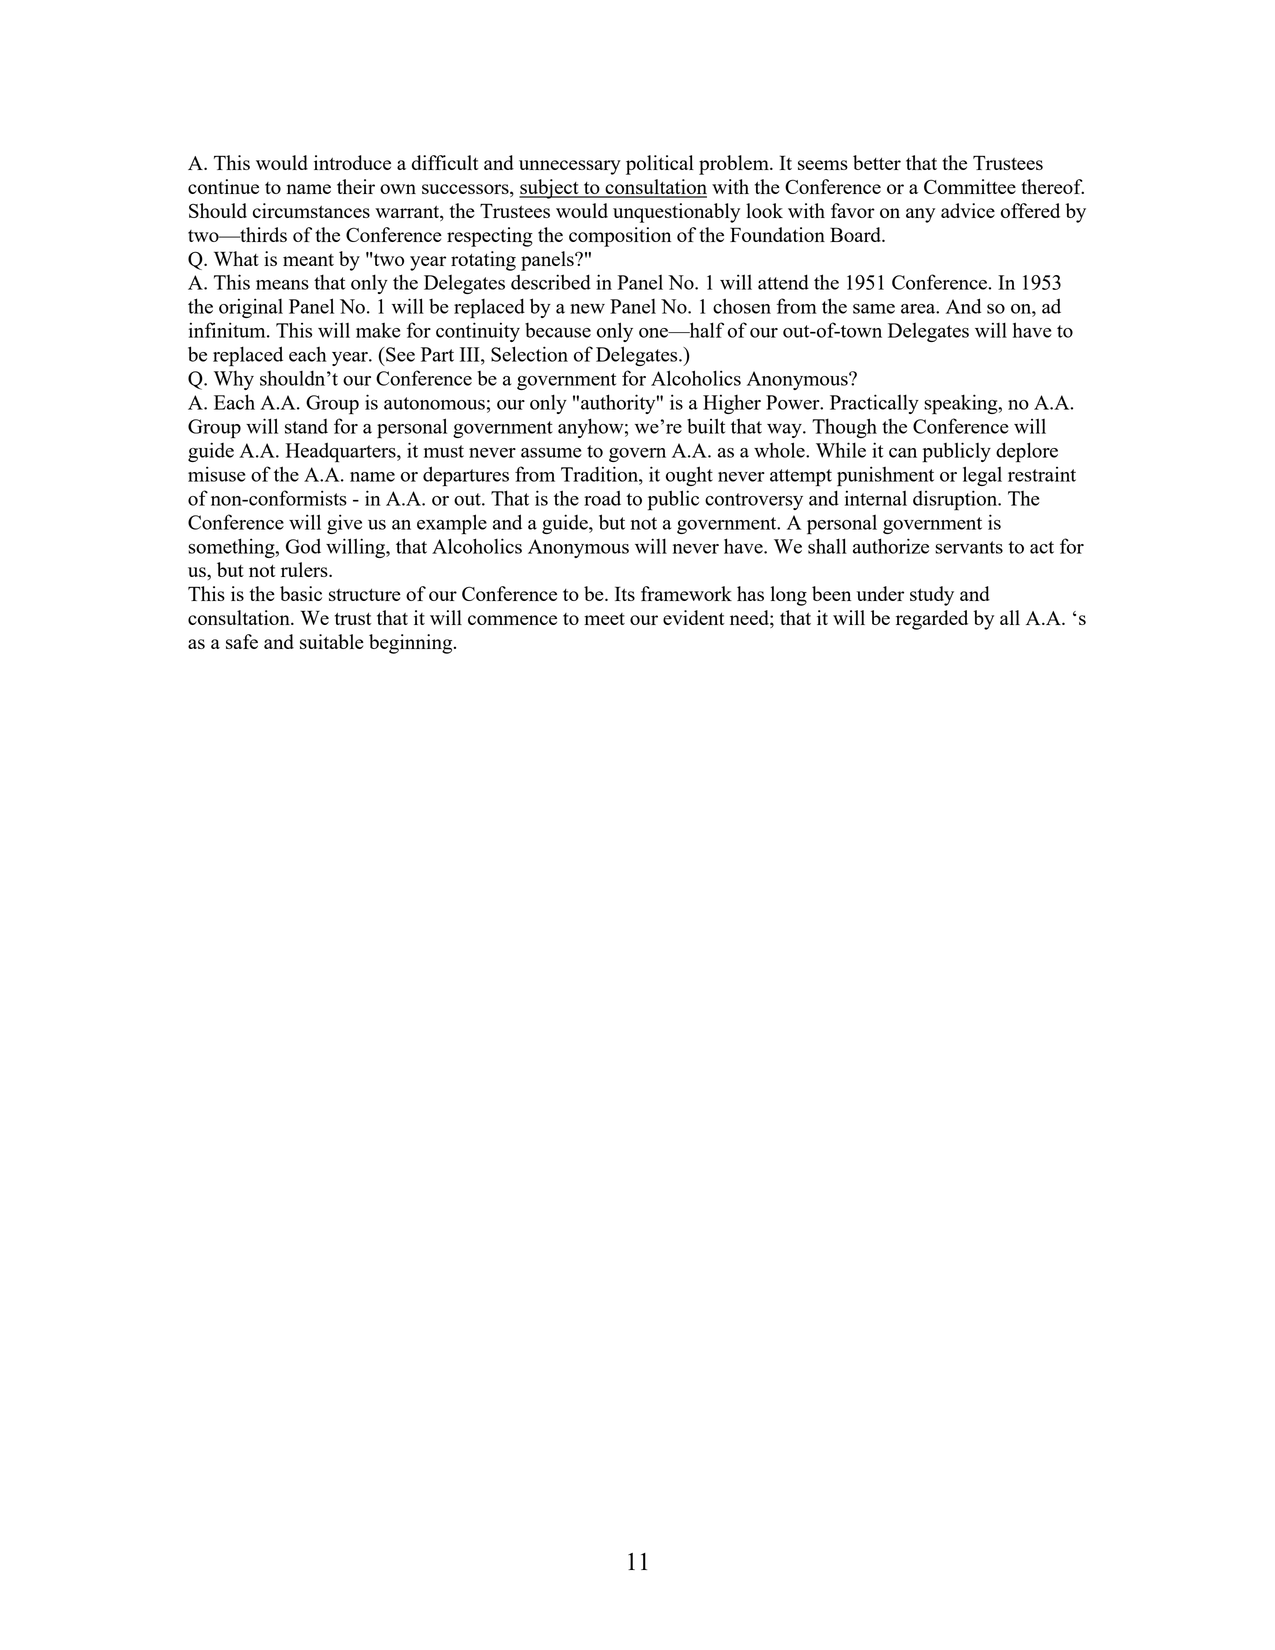 The height and width of the screenshot is (1650, 1275). Describe the element at coordinates (970, 186) in the screenshot. I see `Committee` at that location.
